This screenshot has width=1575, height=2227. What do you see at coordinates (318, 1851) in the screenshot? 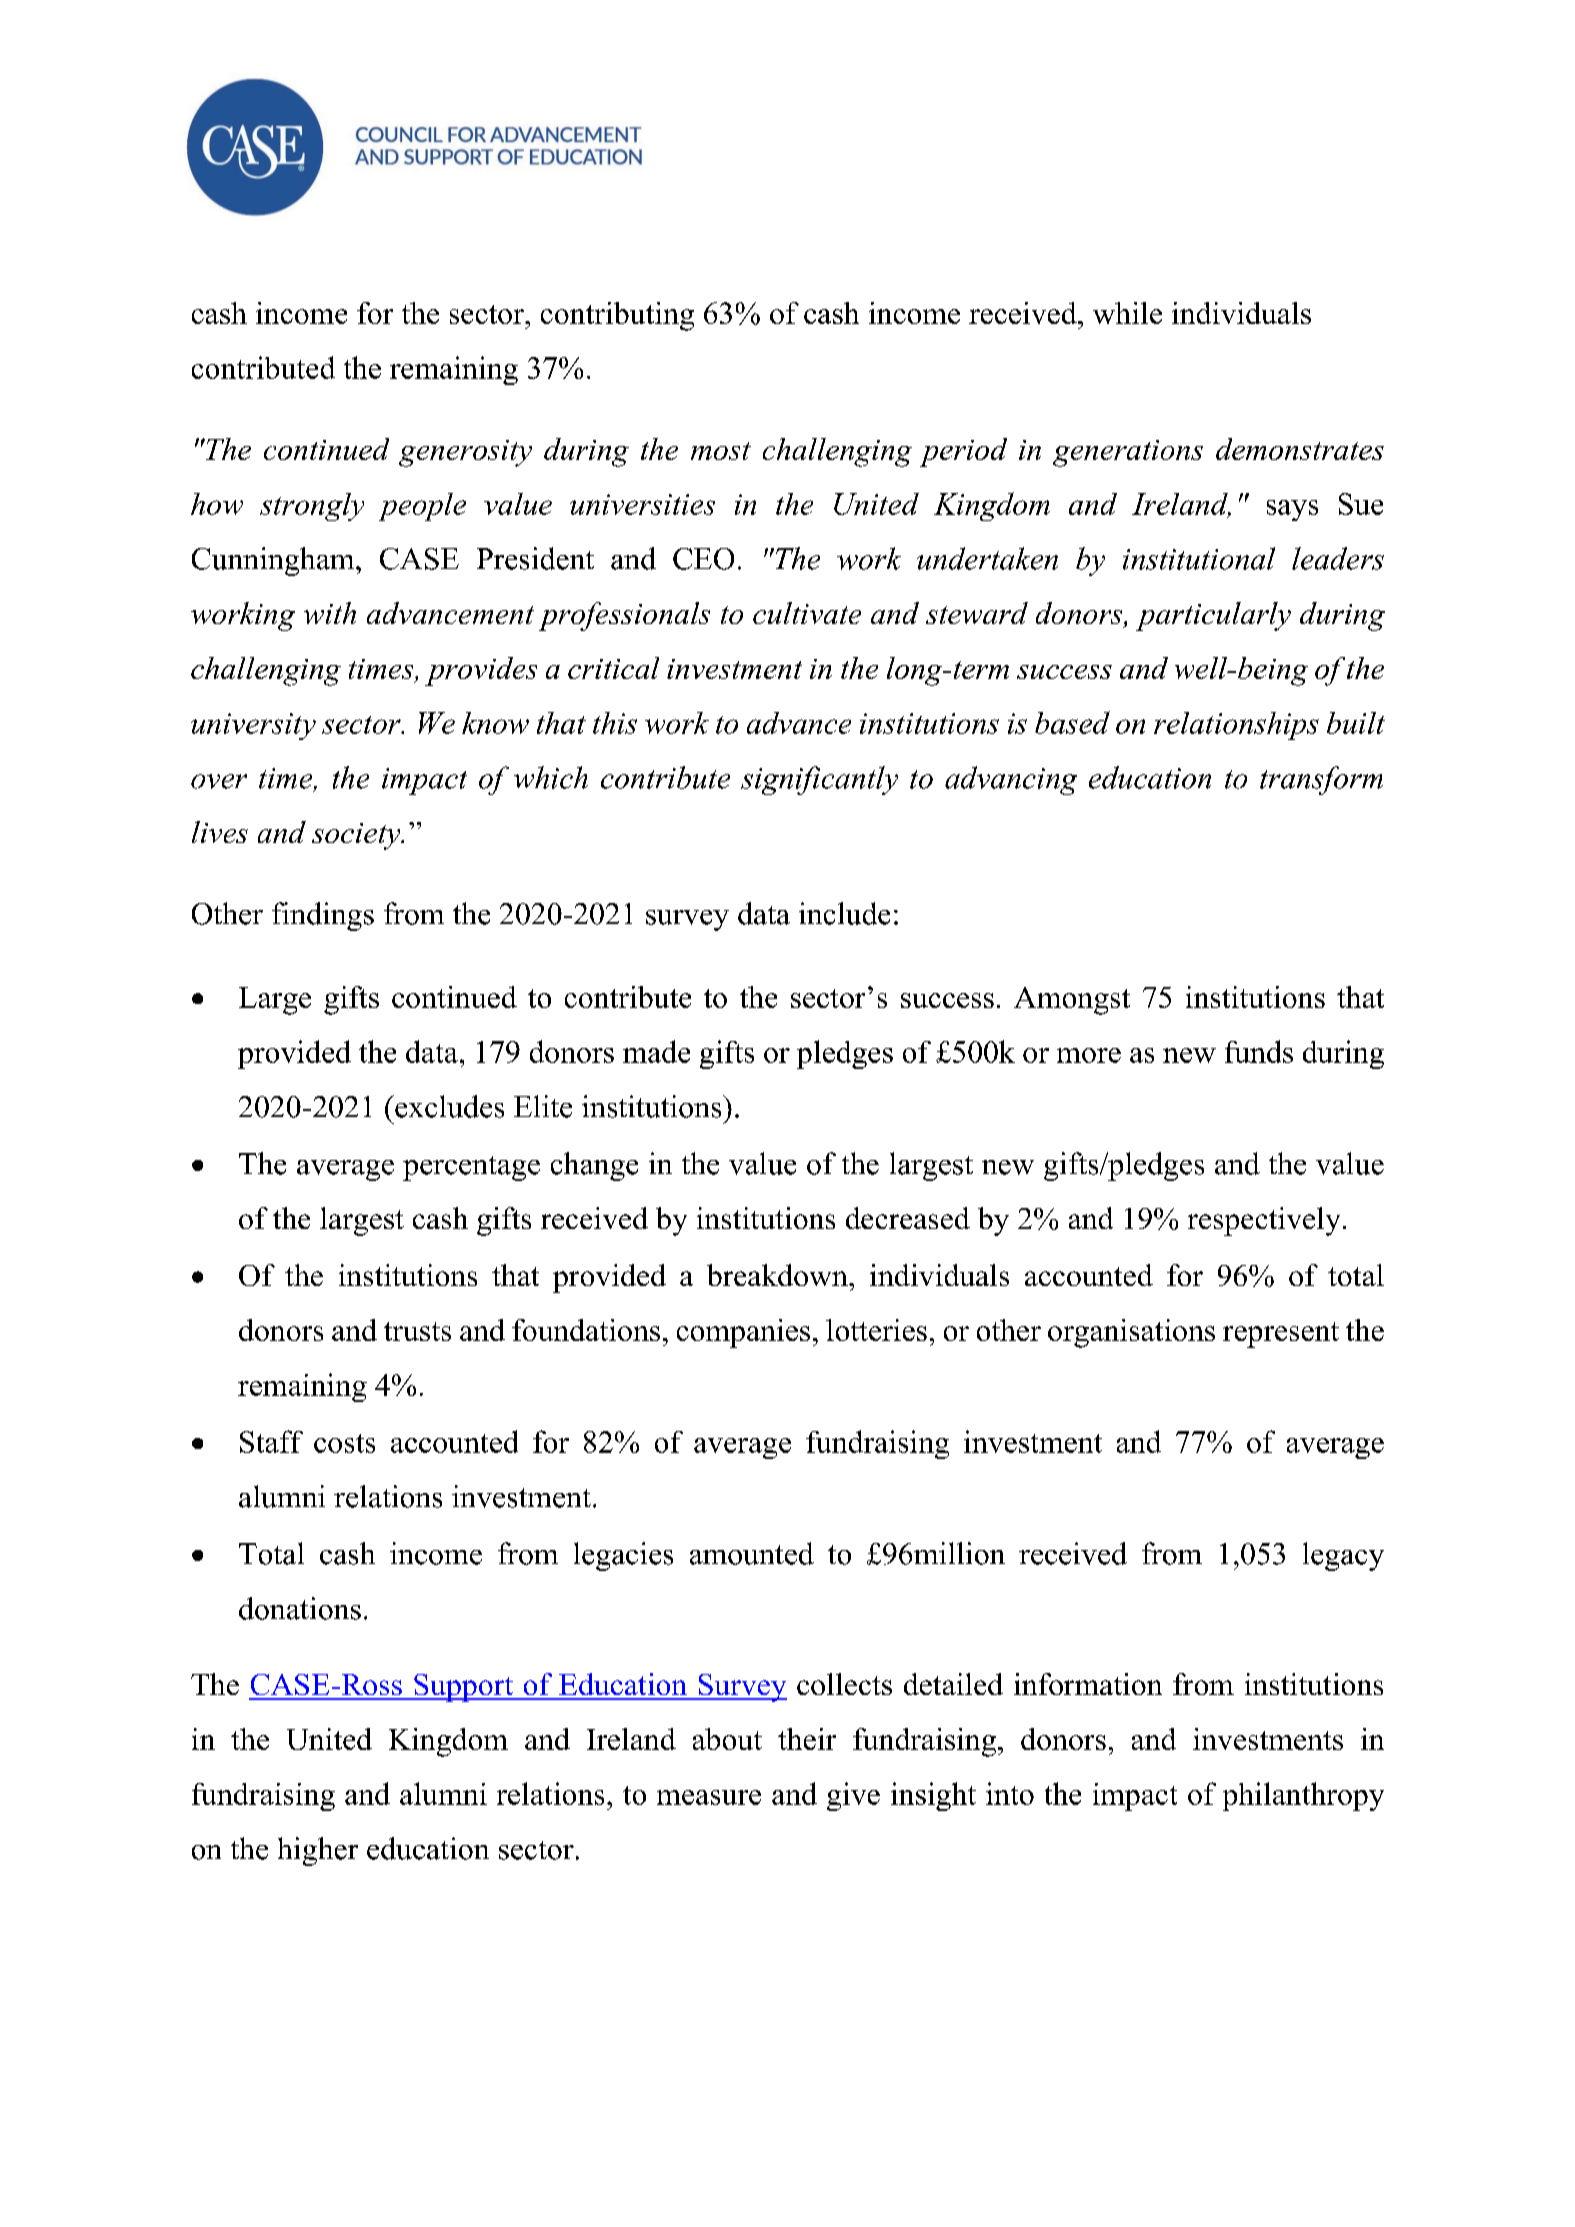
I see `higher` at bounding box center [318, 1851].
